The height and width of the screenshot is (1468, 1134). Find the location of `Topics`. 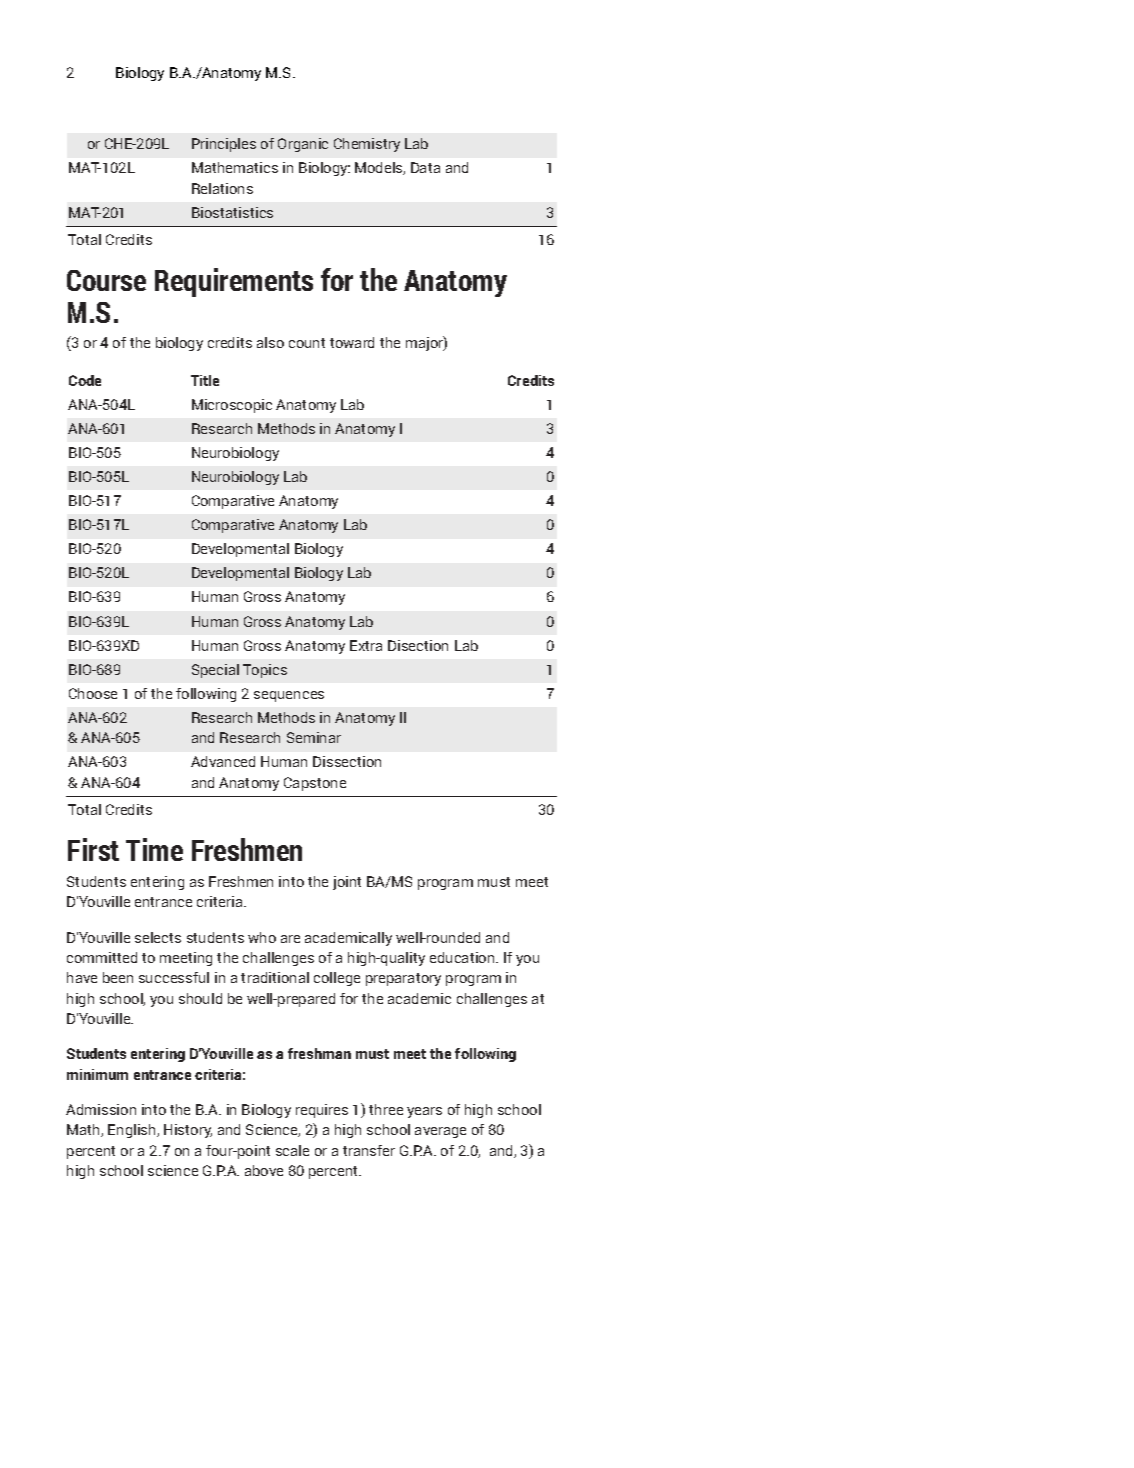

Topics is located at coordinates (265, 671).
